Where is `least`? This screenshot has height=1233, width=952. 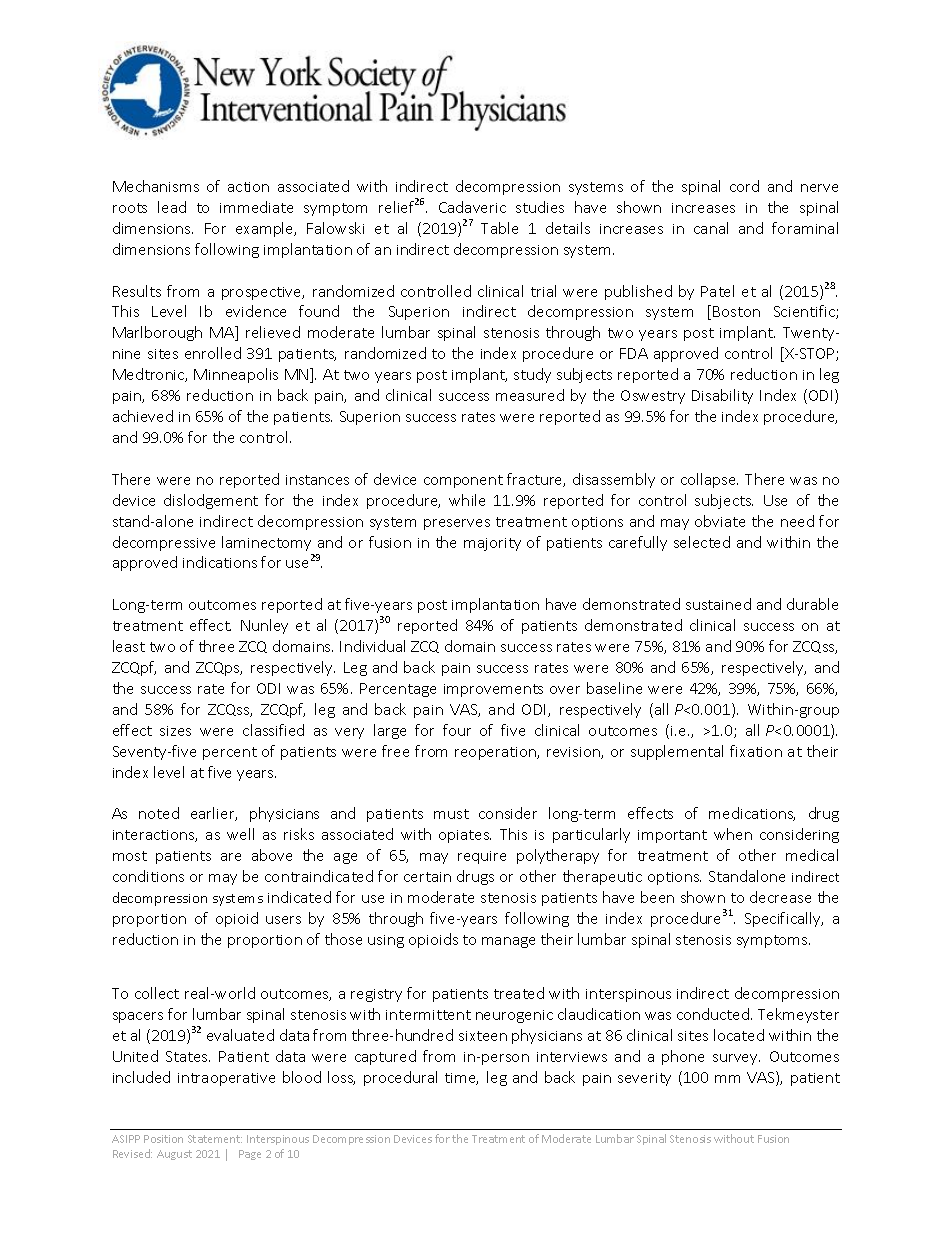
least is located at coordinates (129, 646).
